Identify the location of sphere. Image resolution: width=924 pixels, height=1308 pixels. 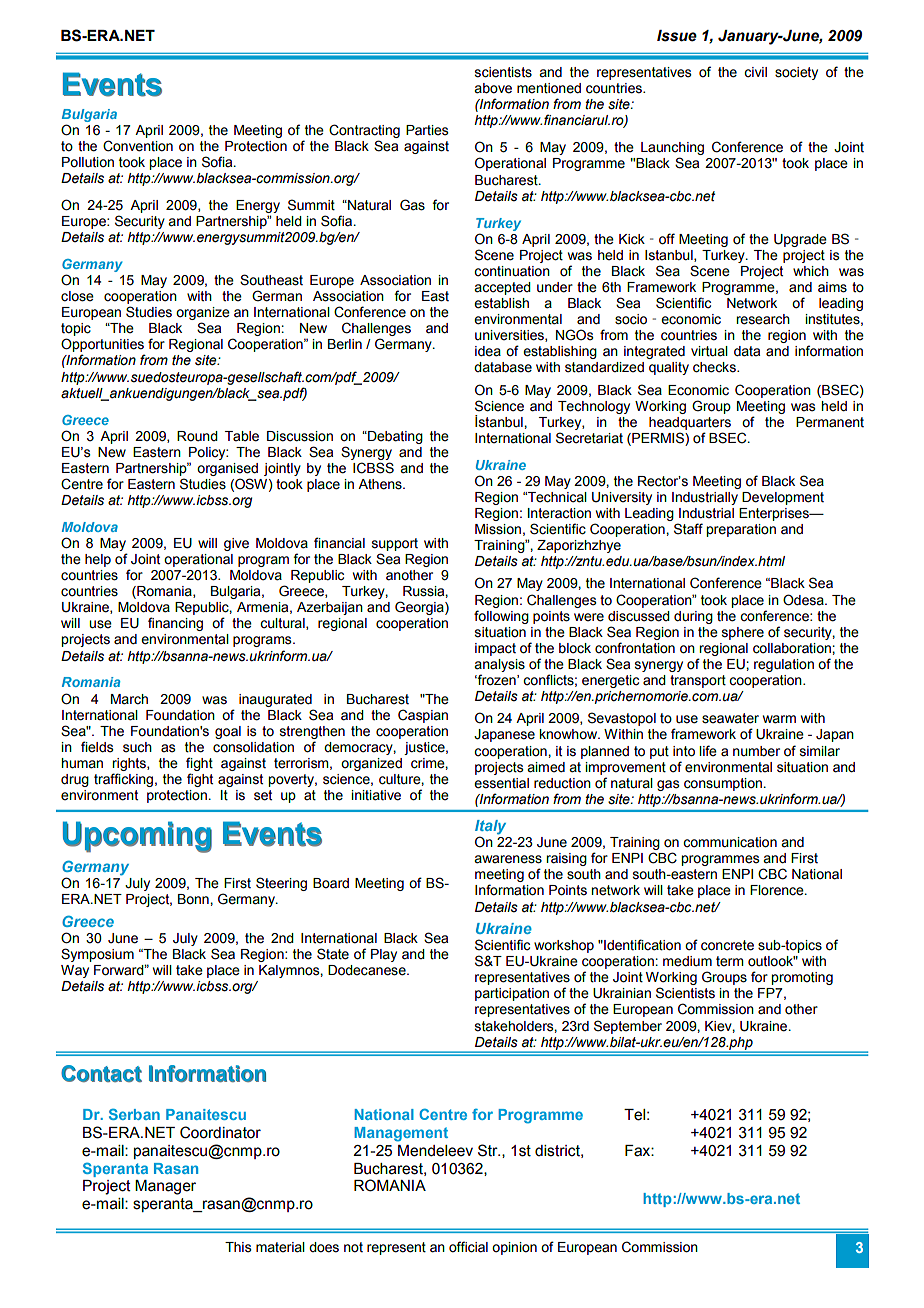
(743, 633).
